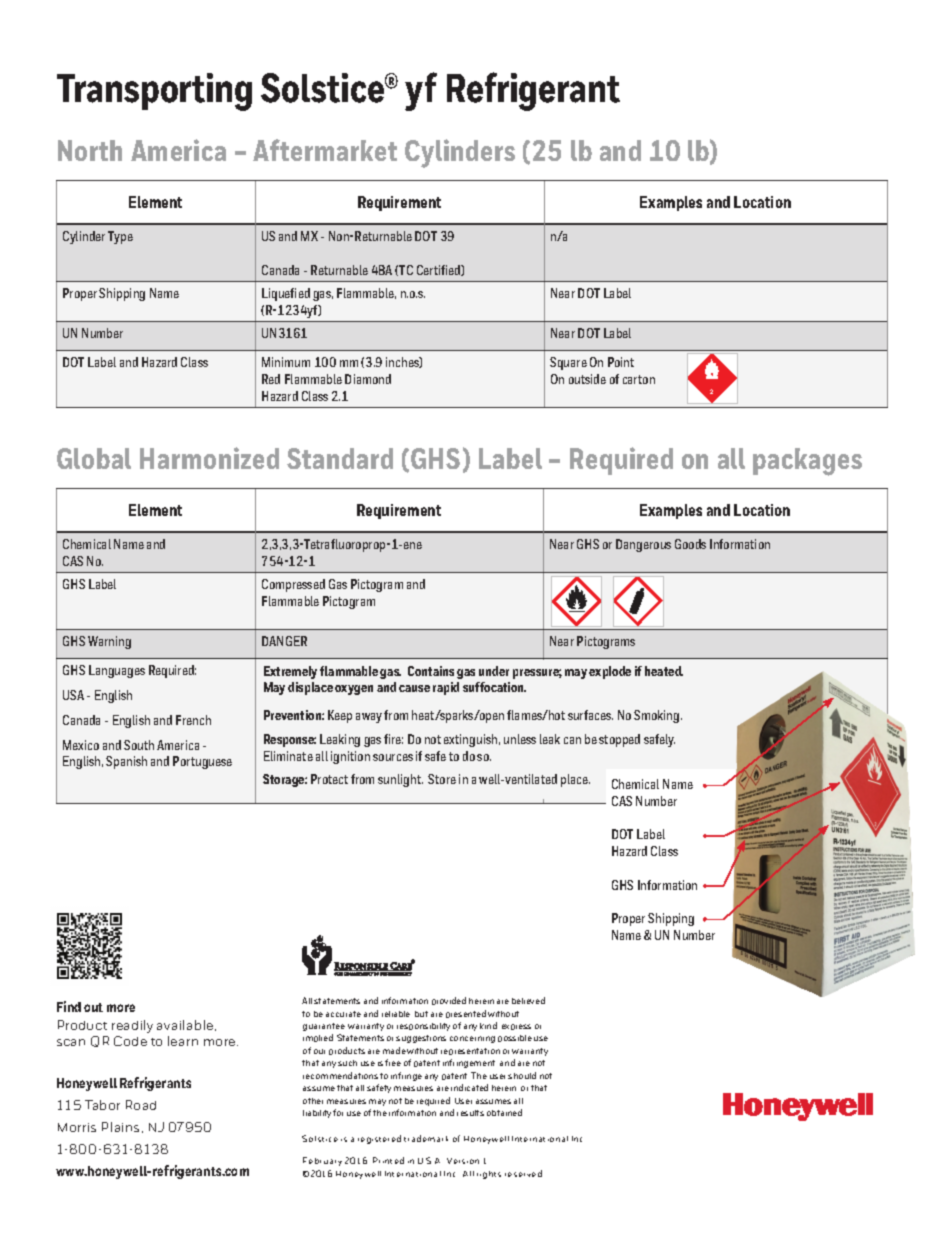  What do you see at coordinates (340, 458) in the screenshot?
I see `Standard` at bounding box center [340, 458].
